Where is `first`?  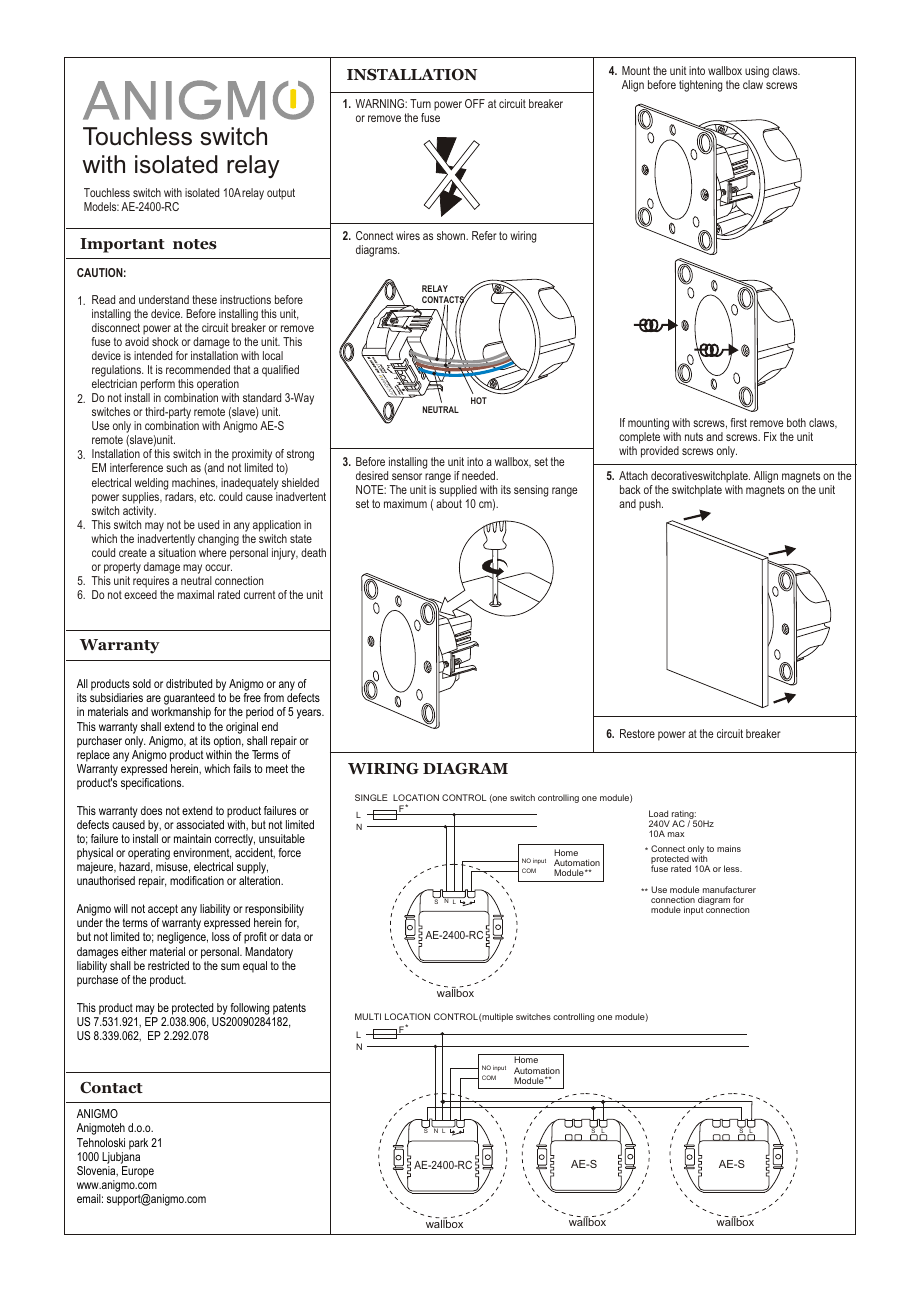
first is located at coordinates (739, 422).
